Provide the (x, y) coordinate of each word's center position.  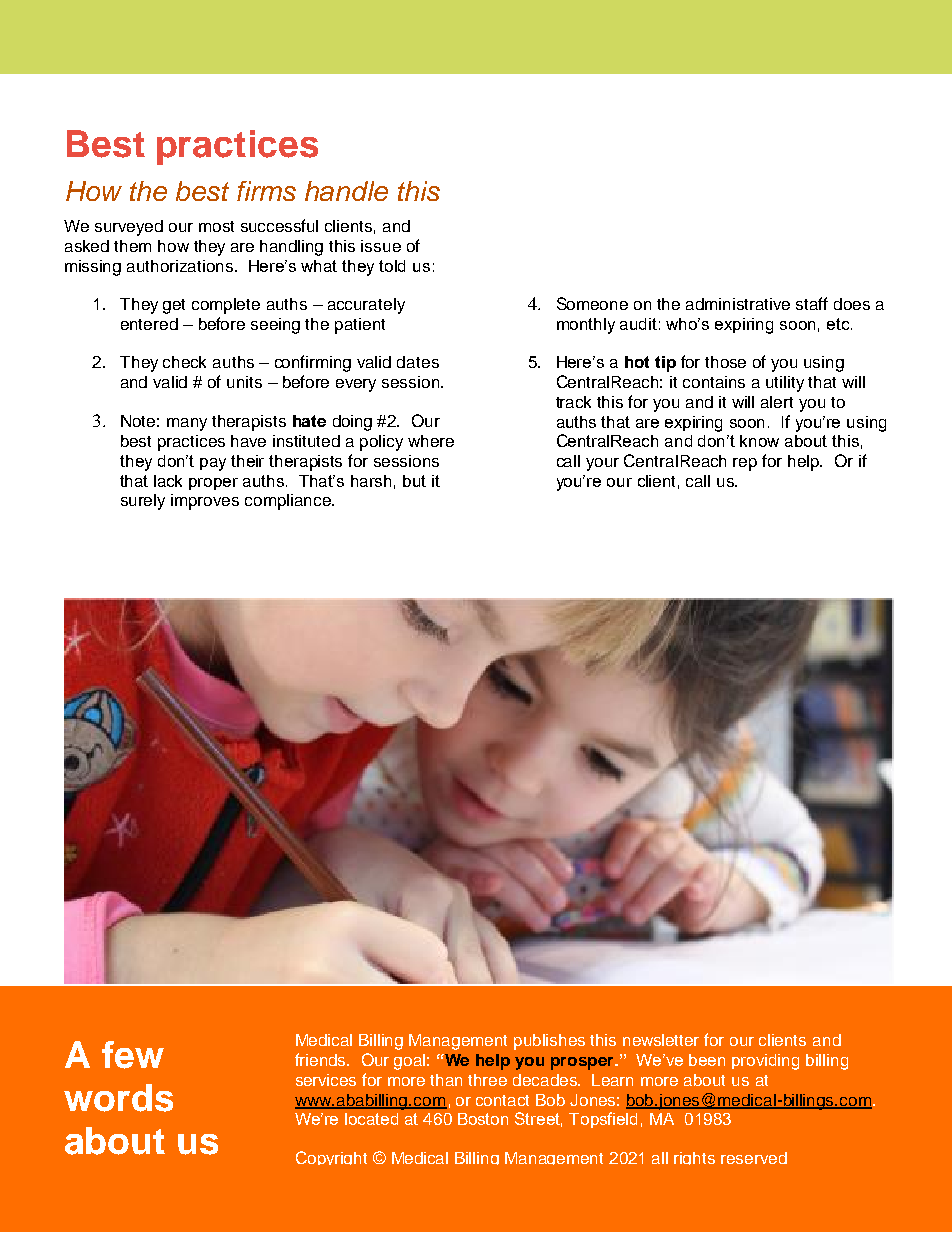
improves (205, 502)
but (414, 481)
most (216, 226)
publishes (549, 1042)
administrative (738, 304)
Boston (483, 1119)
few (133, 1055)
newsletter (661, 1040)
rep (745, 464)
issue (381, 246)
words (118, 1098)
